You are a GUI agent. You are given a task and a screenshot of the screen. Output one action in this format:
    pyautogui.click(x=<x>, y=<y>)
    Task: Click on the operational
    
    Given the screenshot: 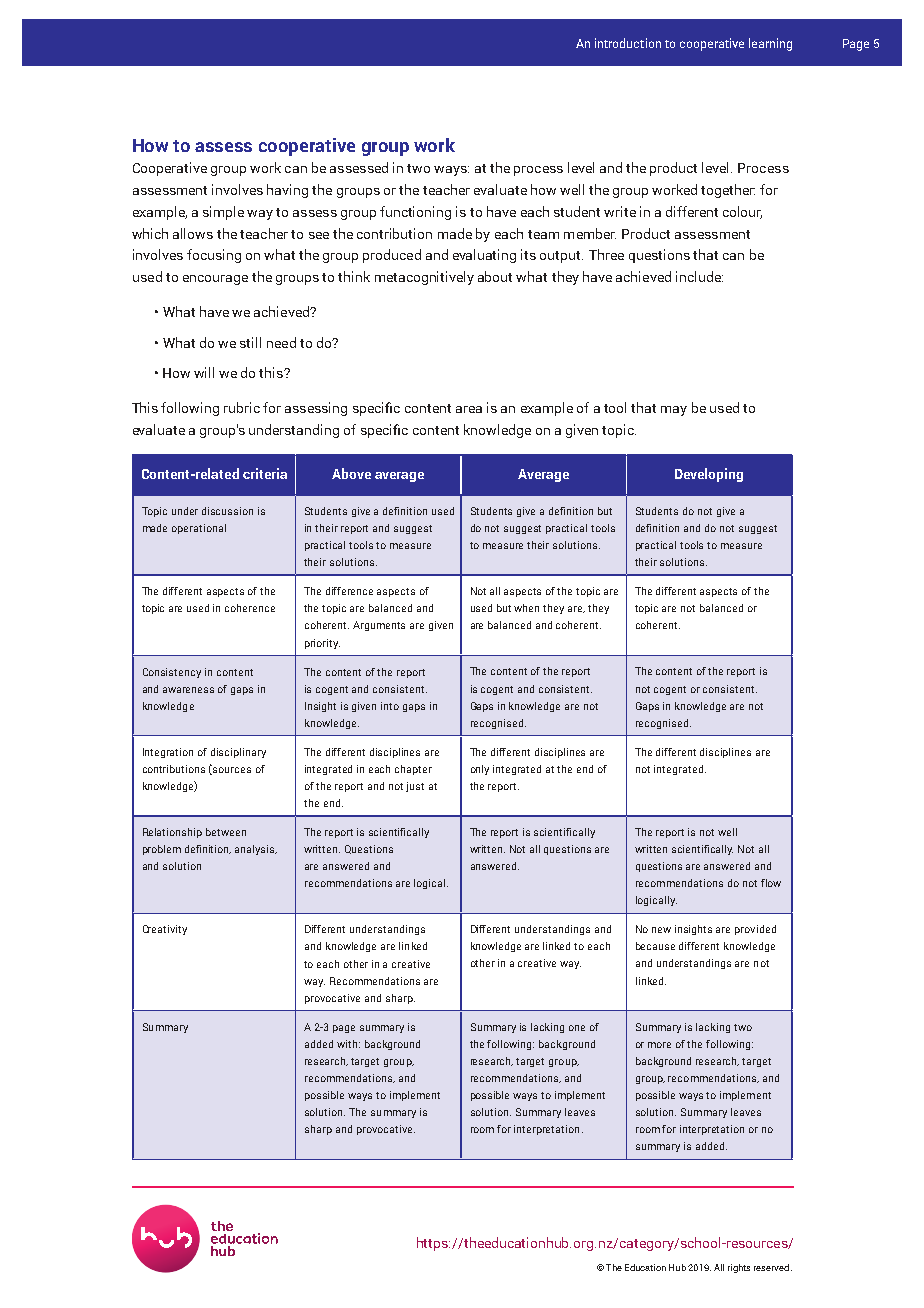 What is the action you would take?
    pyautogui.click(x=199, y=529)
